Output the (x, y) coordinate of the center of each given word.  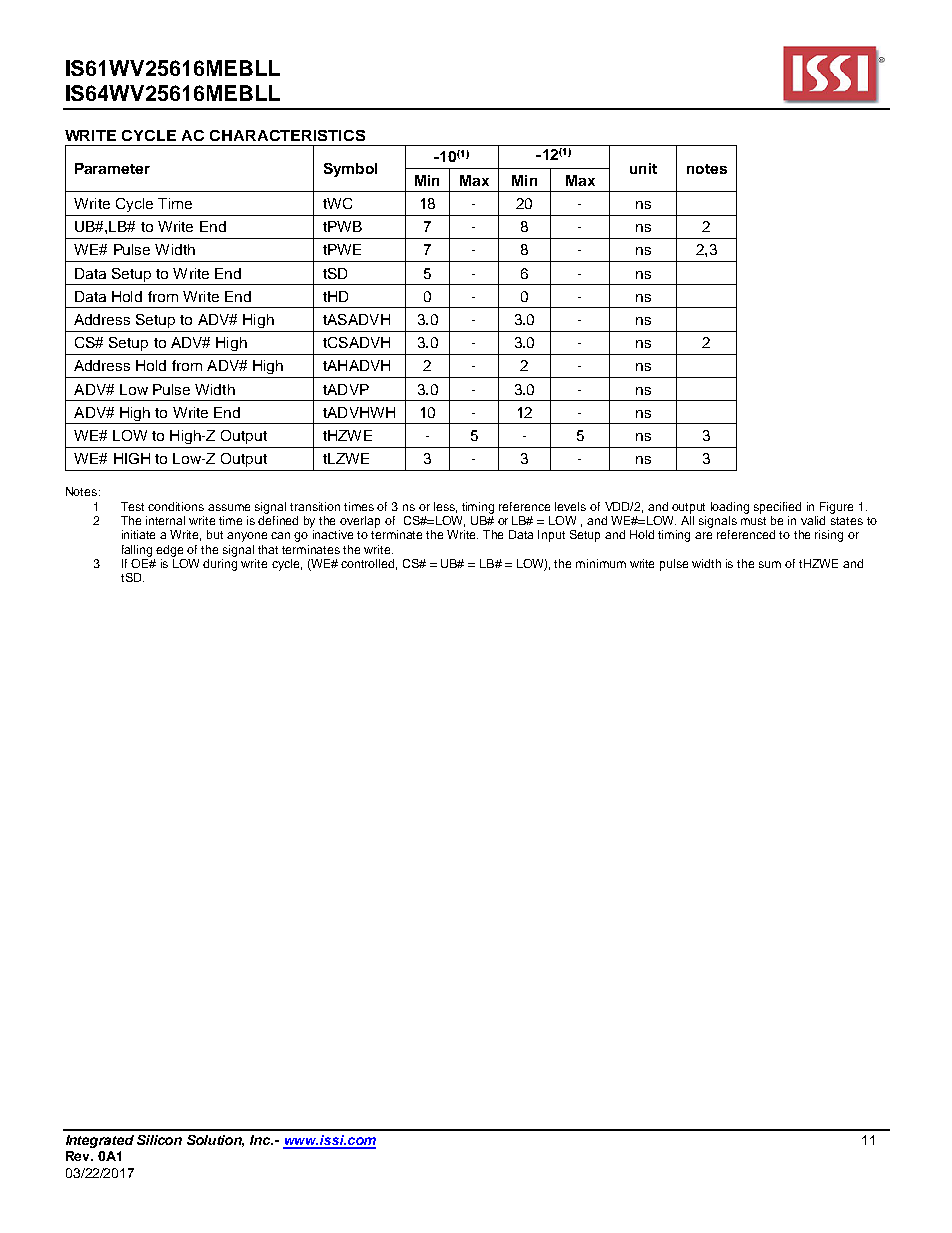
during (220, 565)
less (445, 507)
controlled (369, 564)
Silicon (159, 1140)
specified (777, 508)
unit (643, 168)
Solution (215, 1141)
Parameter (112, 168)
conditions (176, 506)
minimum (601, 563)
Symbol (350, 170)
